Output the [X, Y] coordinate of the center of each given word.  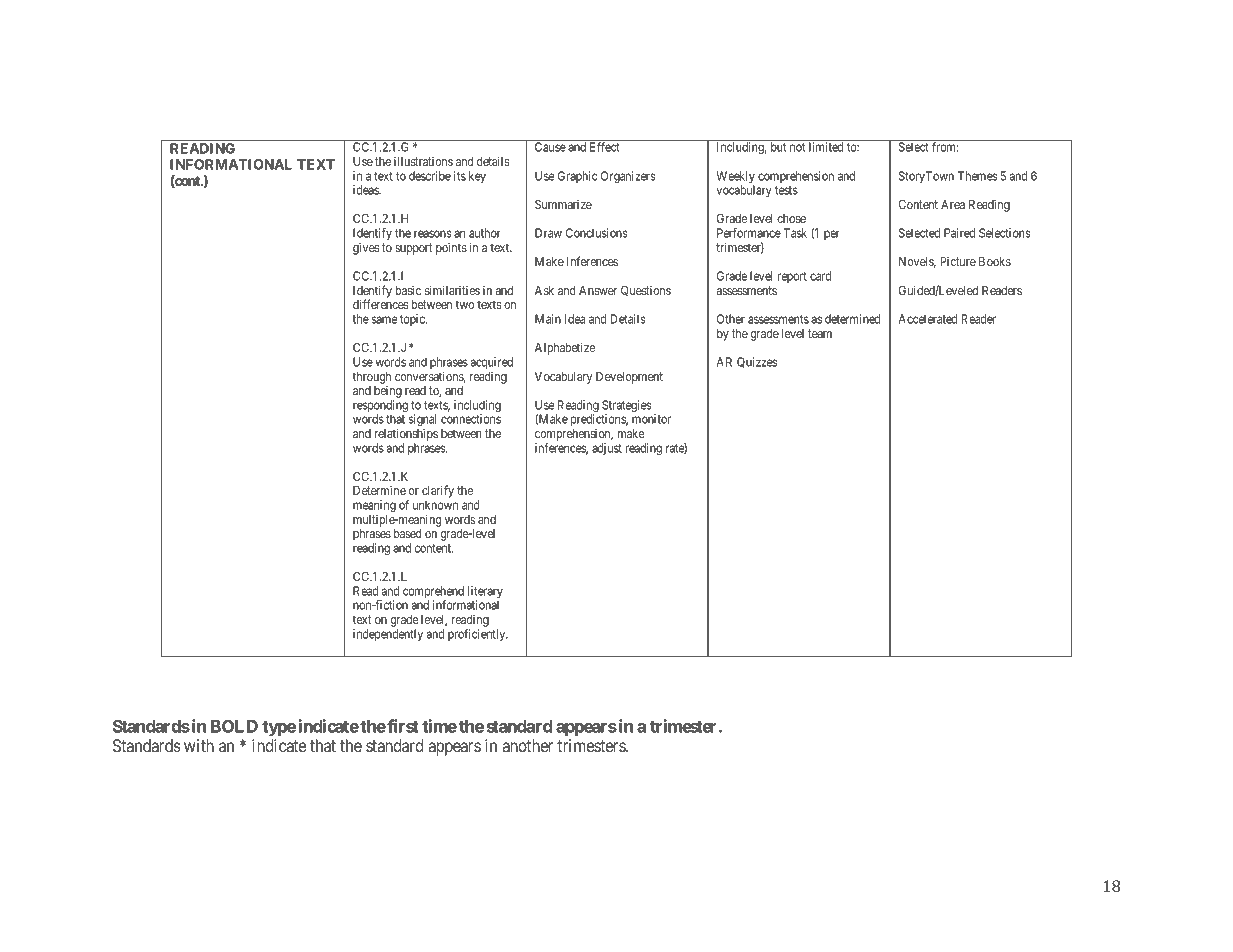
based [408, 533]
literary [485, 593]
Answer [598, 290]
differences [381, 304]
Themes [977, 176]
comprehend [433, 593]
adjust [607, 449]
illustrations [423, 161]
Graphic [577, 177]
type [279, 728]
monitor [651, 419]
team [820, 333]
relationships [406, 434]
